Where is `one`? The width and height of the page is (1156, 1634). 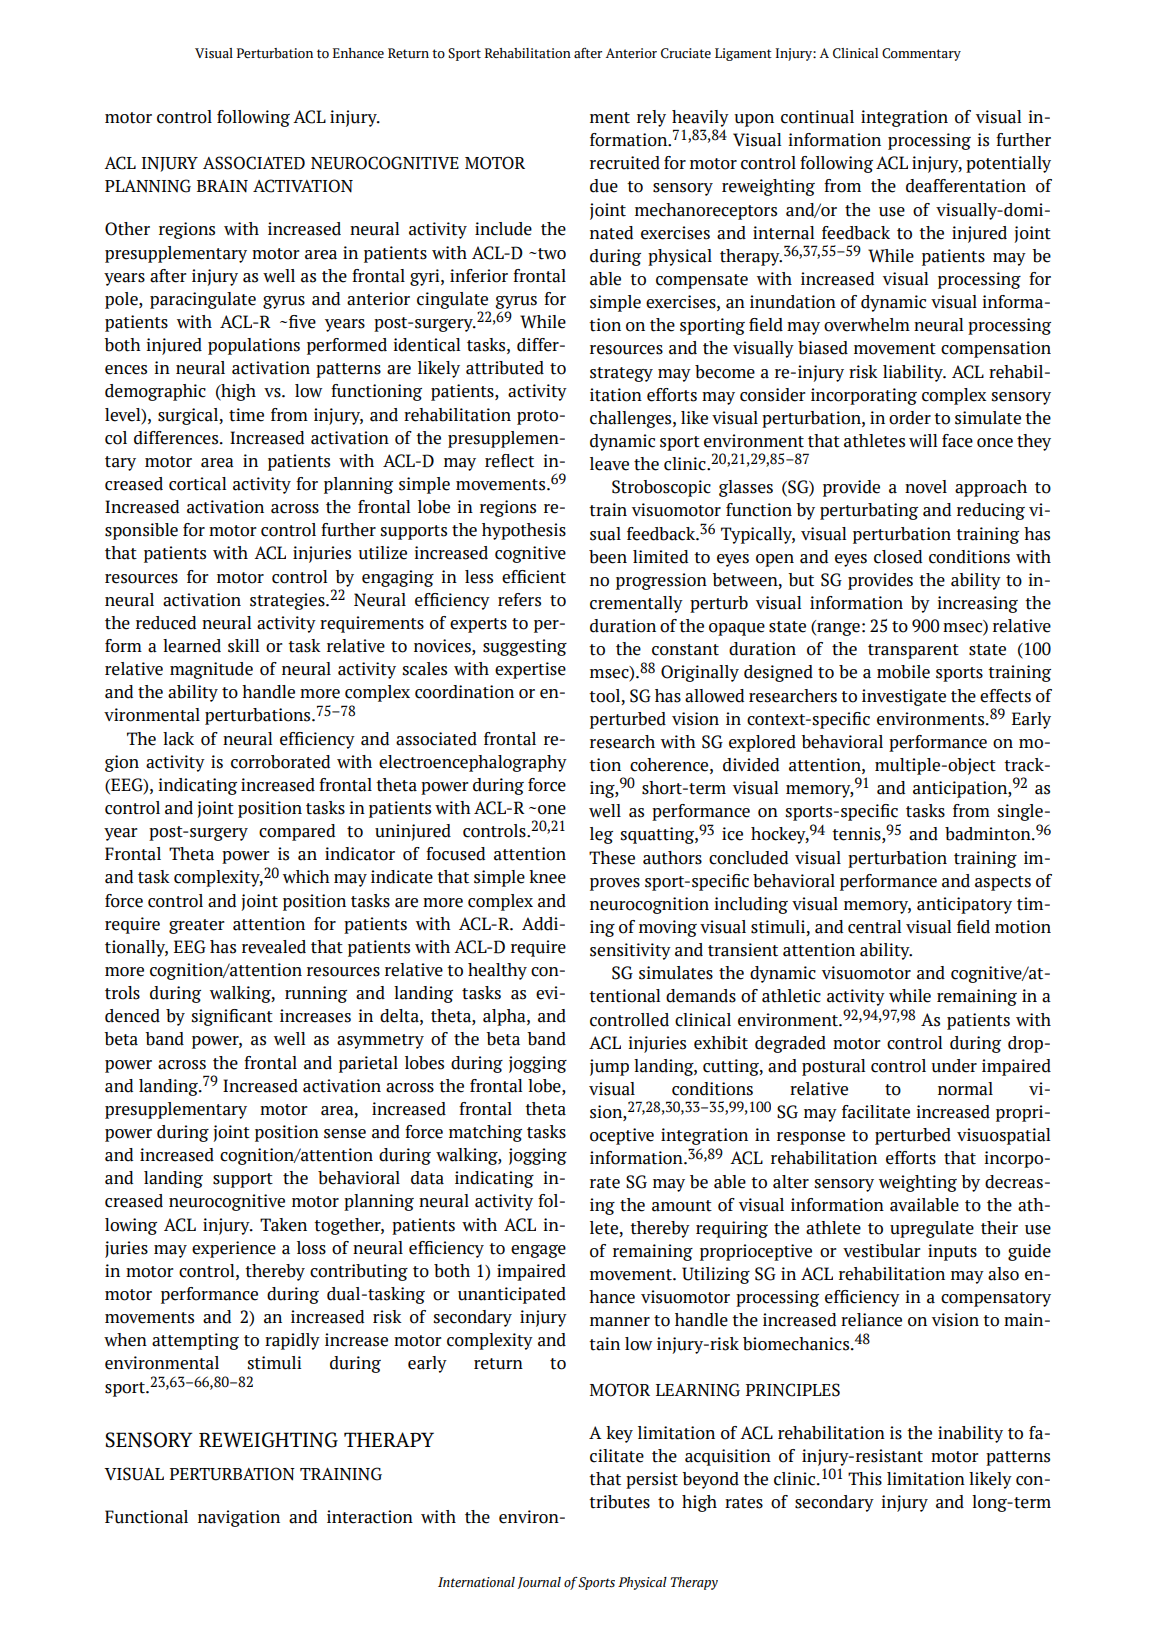 one is located at coordinates (552, 810).
